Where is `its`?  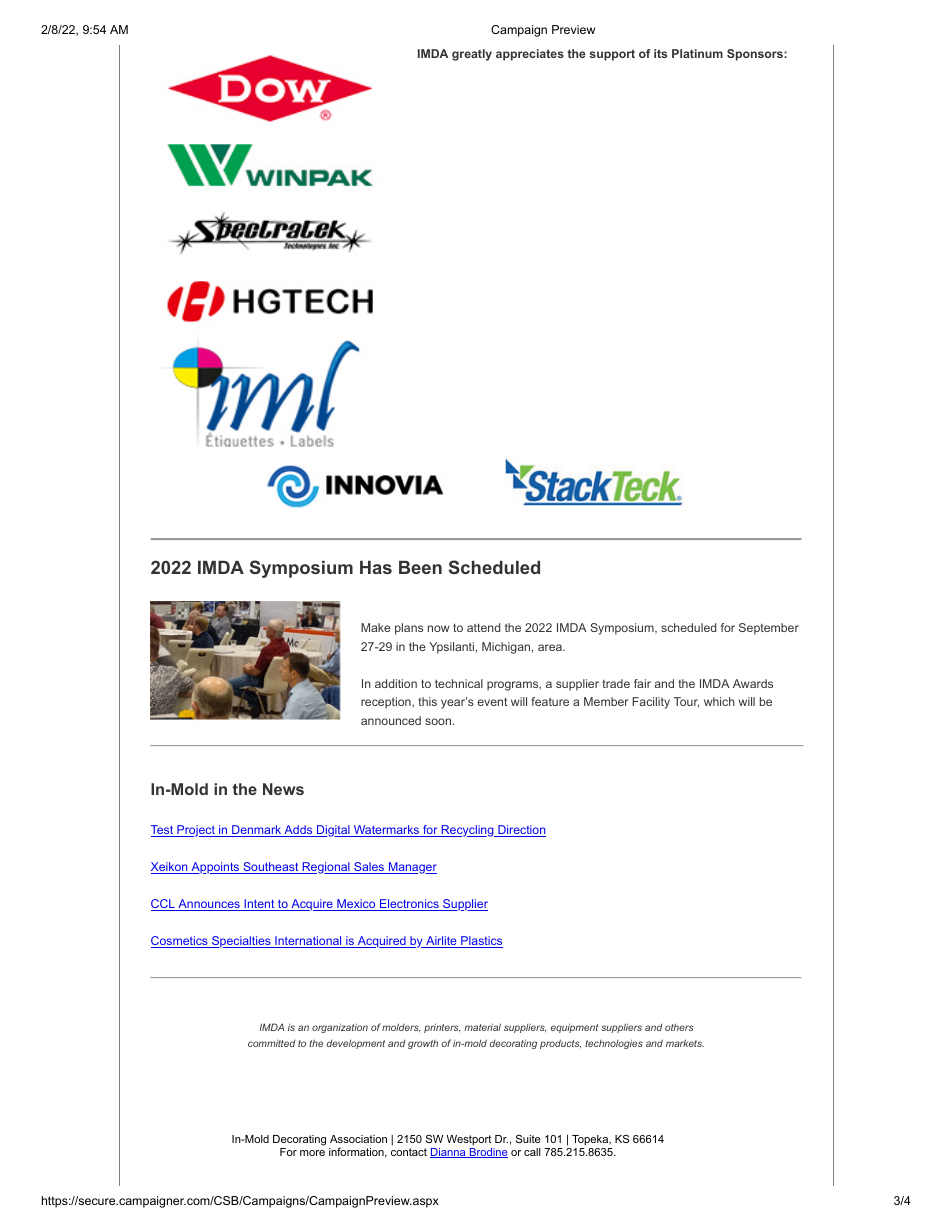
its is located at coordinates (660, 53).
